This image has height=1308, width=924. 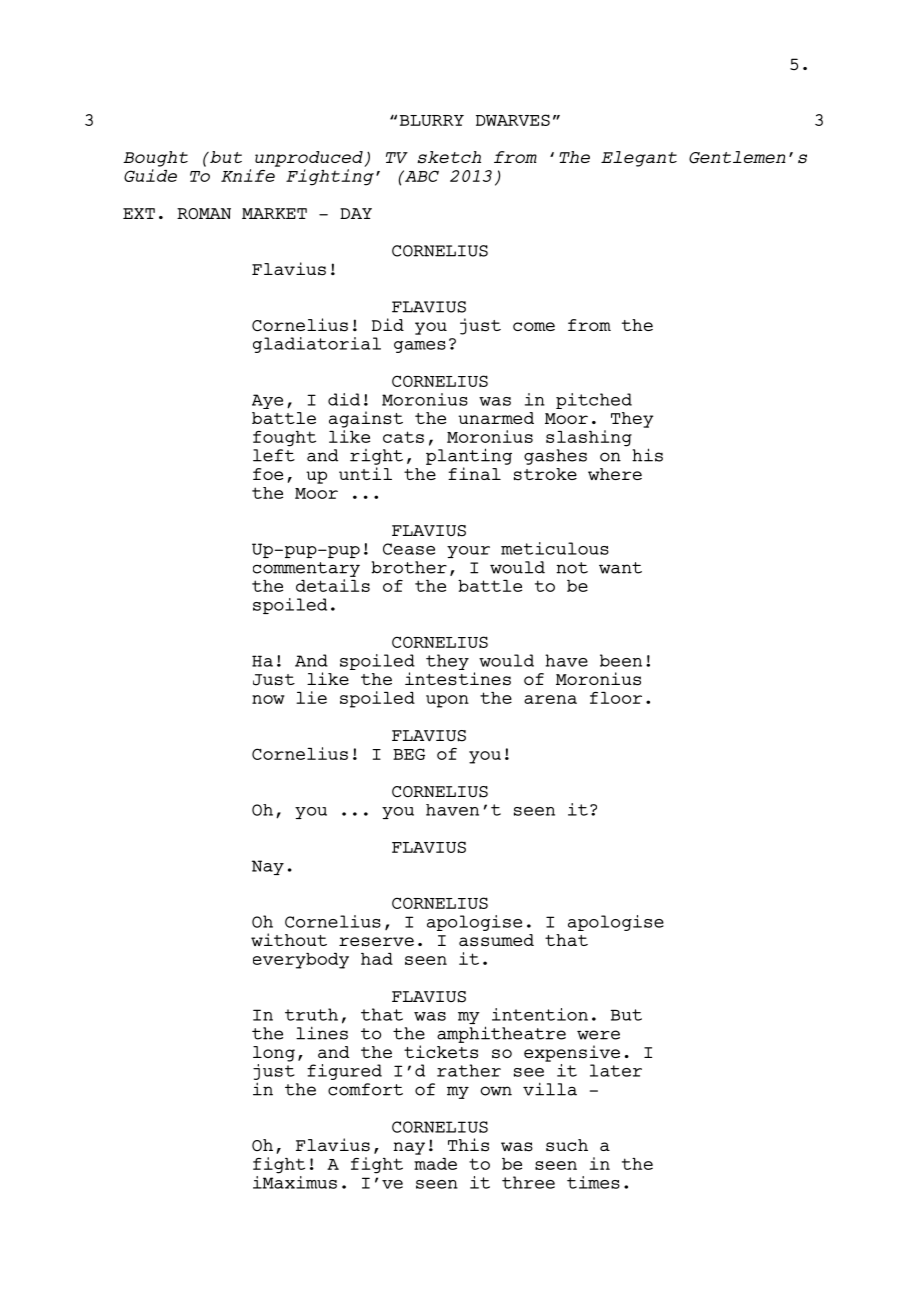 What do you see at coordinates (432, 120) in the image?
I see `BLURRY` at bounding box center [432, 120].
